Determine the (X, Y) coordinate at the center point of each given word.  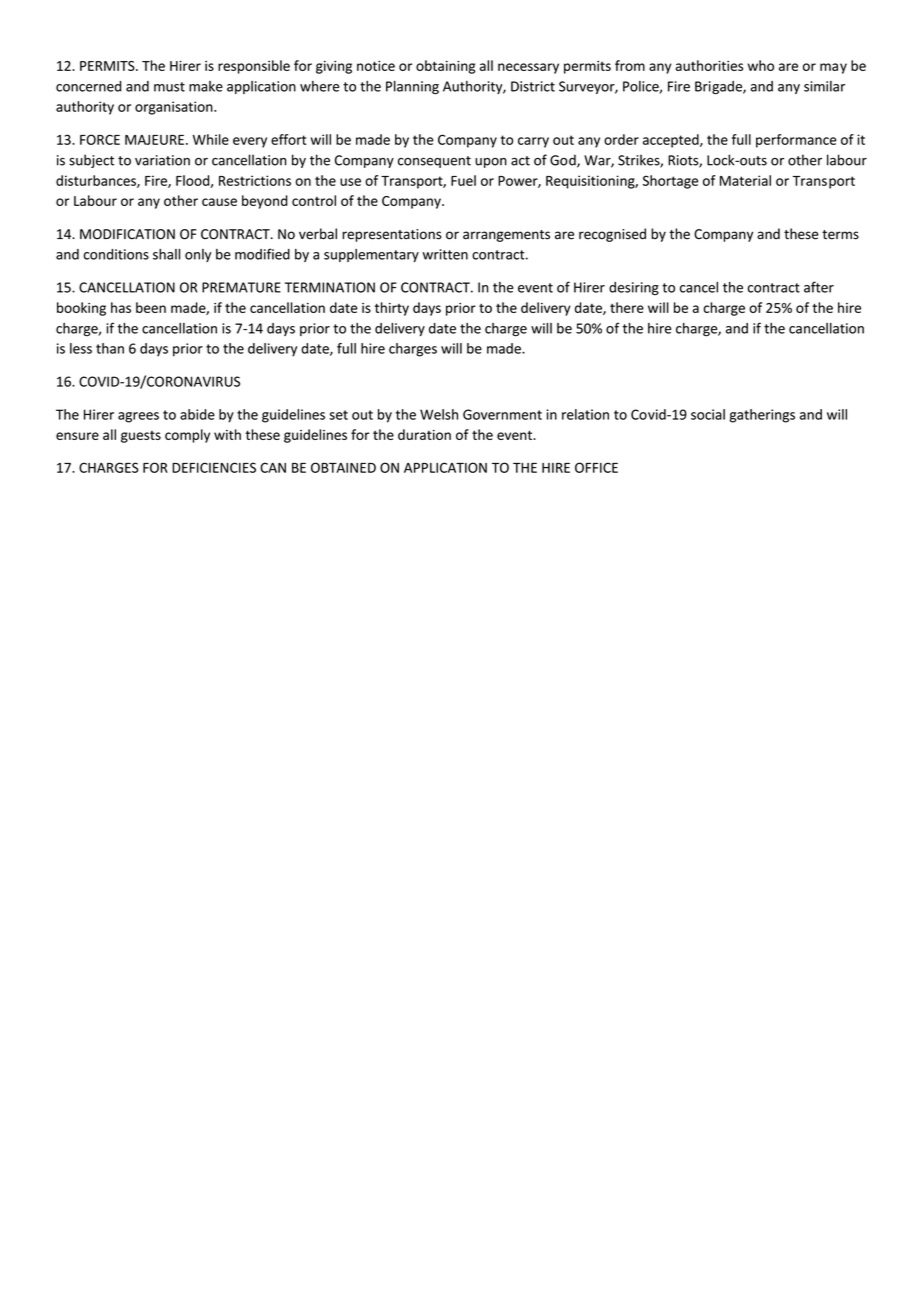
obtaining (445, 67)
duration (424, 434)
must (169, 87)
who (761, 65)
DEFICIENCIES (214, 467)
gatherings (762, 416)
